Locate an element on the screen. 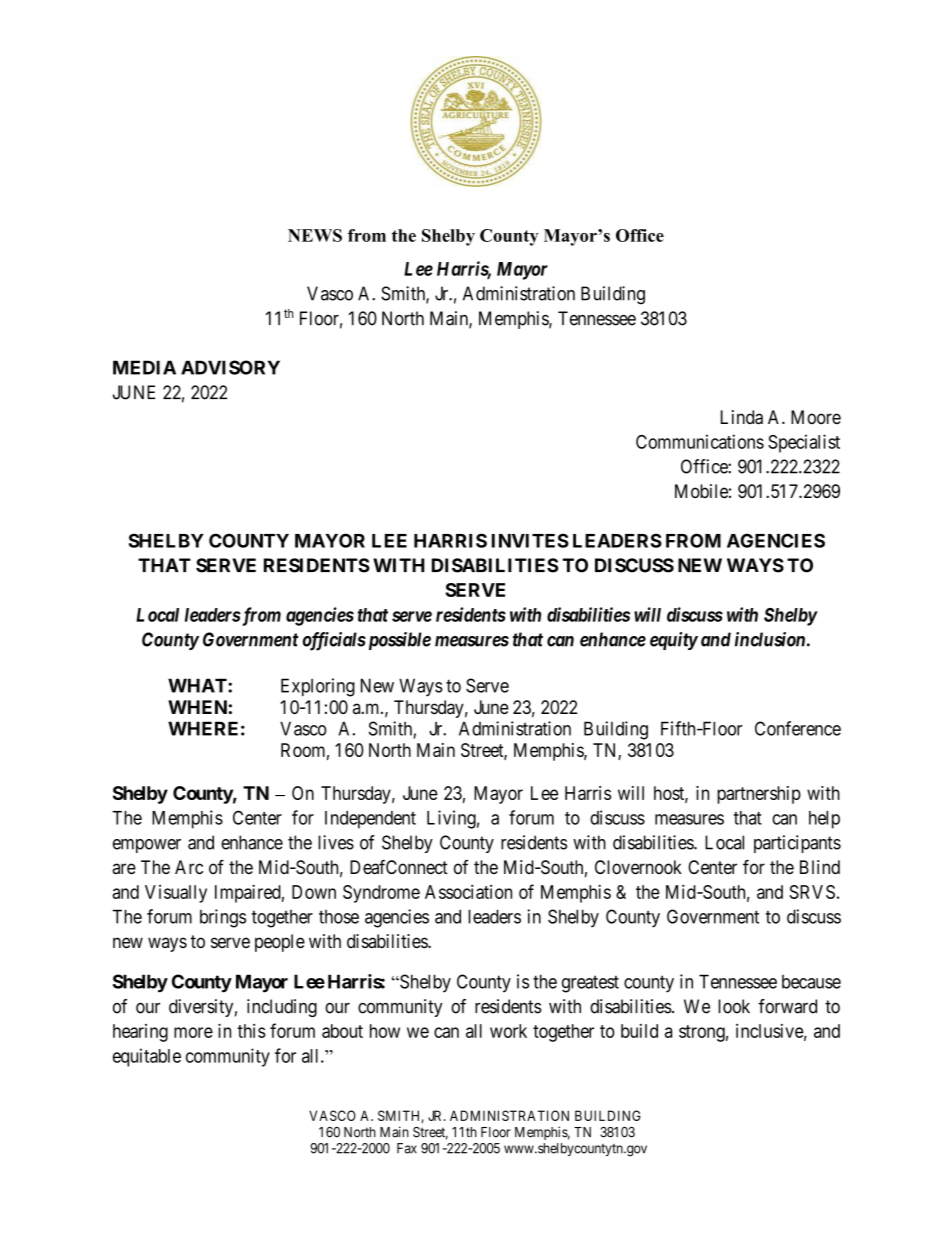 Image resolution: width=952 pixels, height=1233 pixels. ADVISORY is located at coordinates (230, 367).
